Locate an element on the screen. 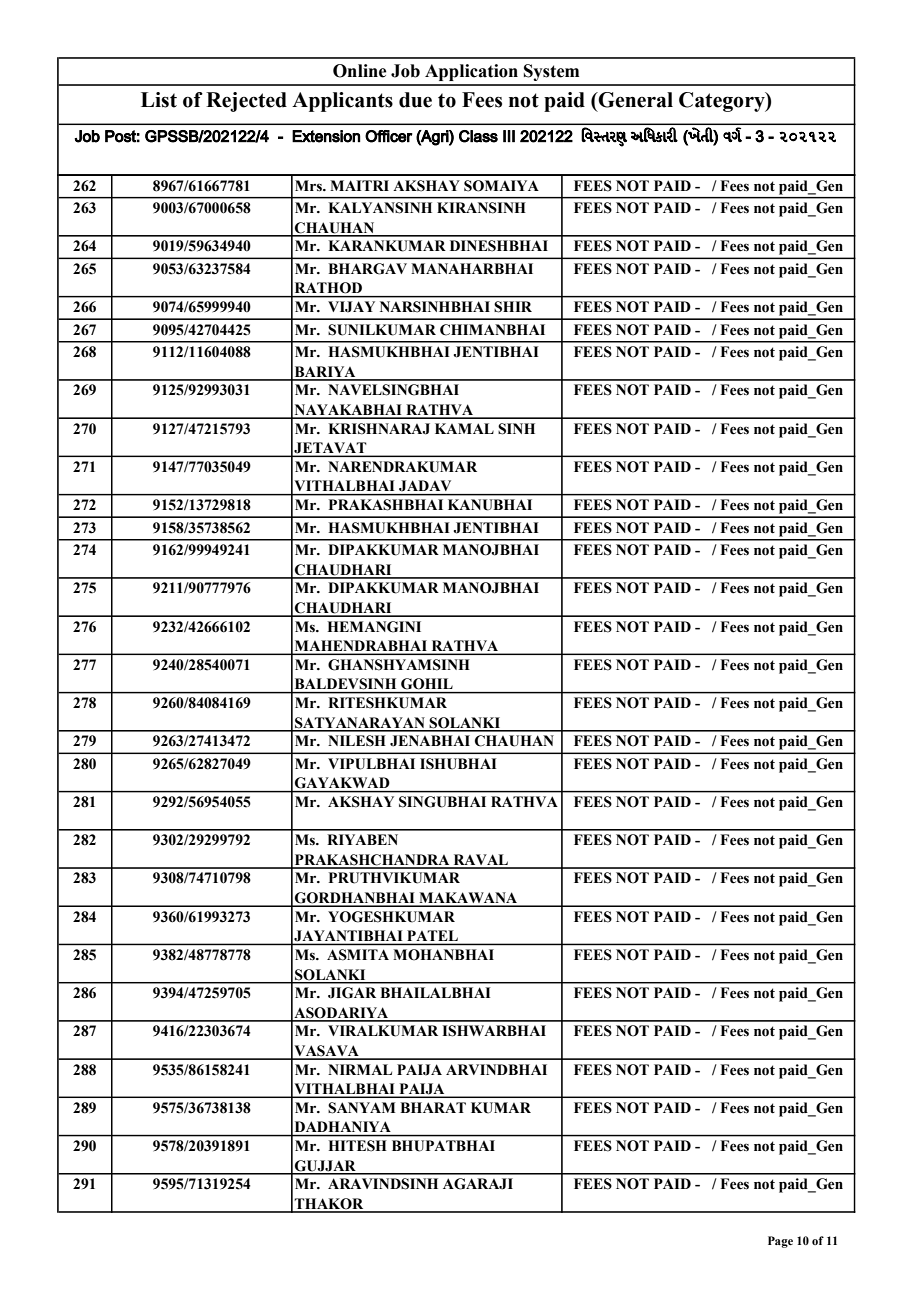 The image size is (924, 1308). RAVAL is located at coordinates (481, 861).
